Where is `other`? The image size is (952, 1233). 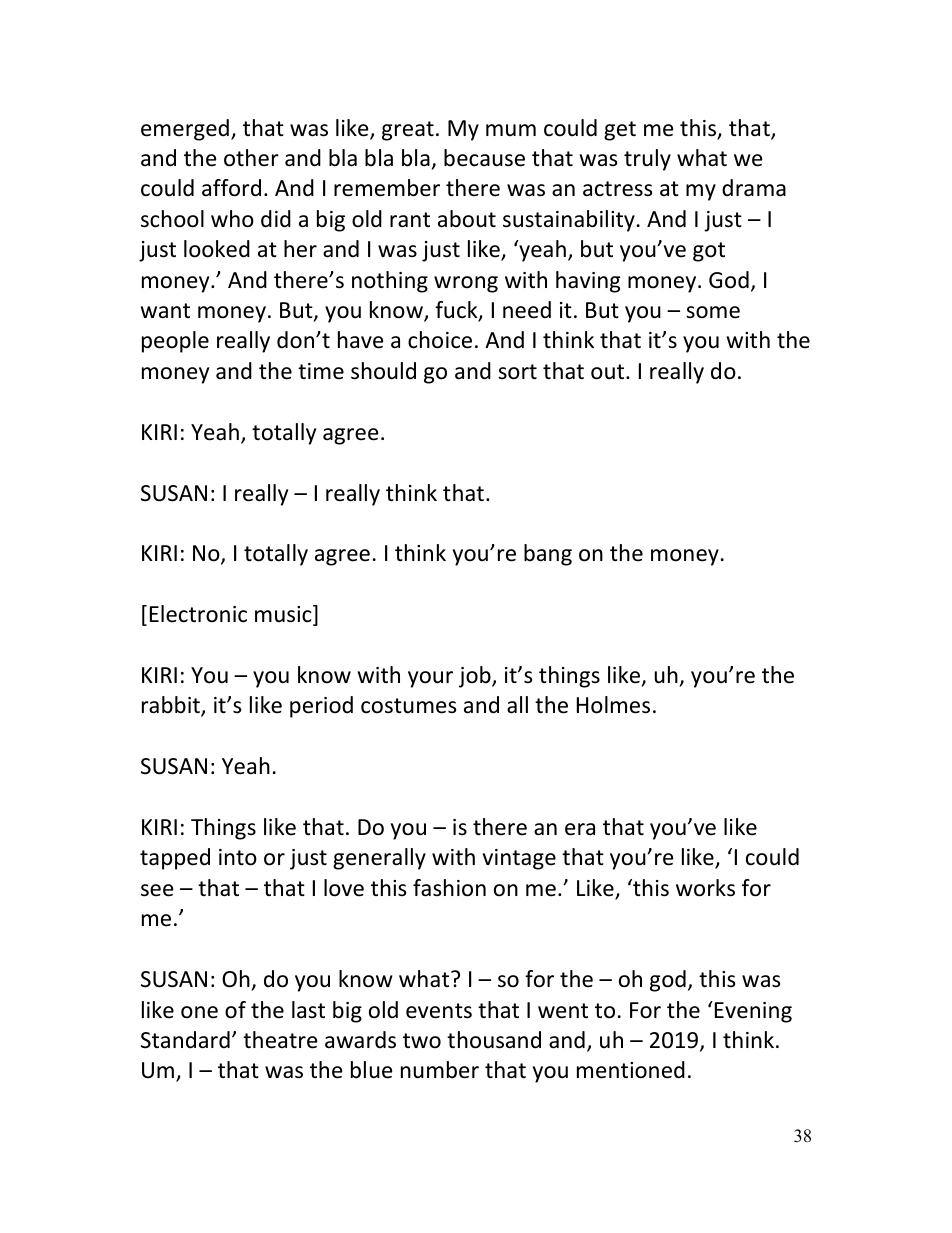 other is located at coordinates (251, 158).
